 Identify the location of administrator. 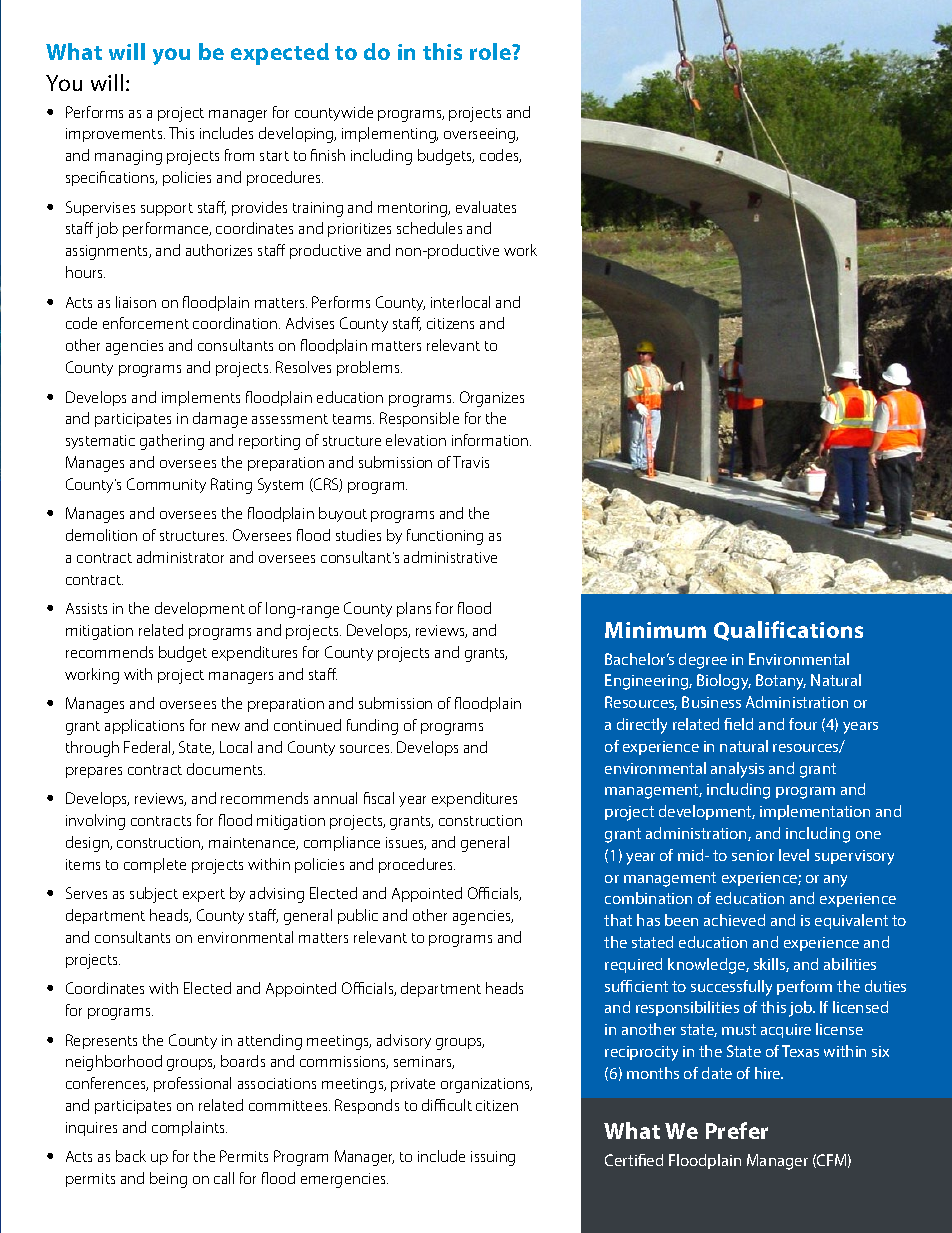
(180, 557).
